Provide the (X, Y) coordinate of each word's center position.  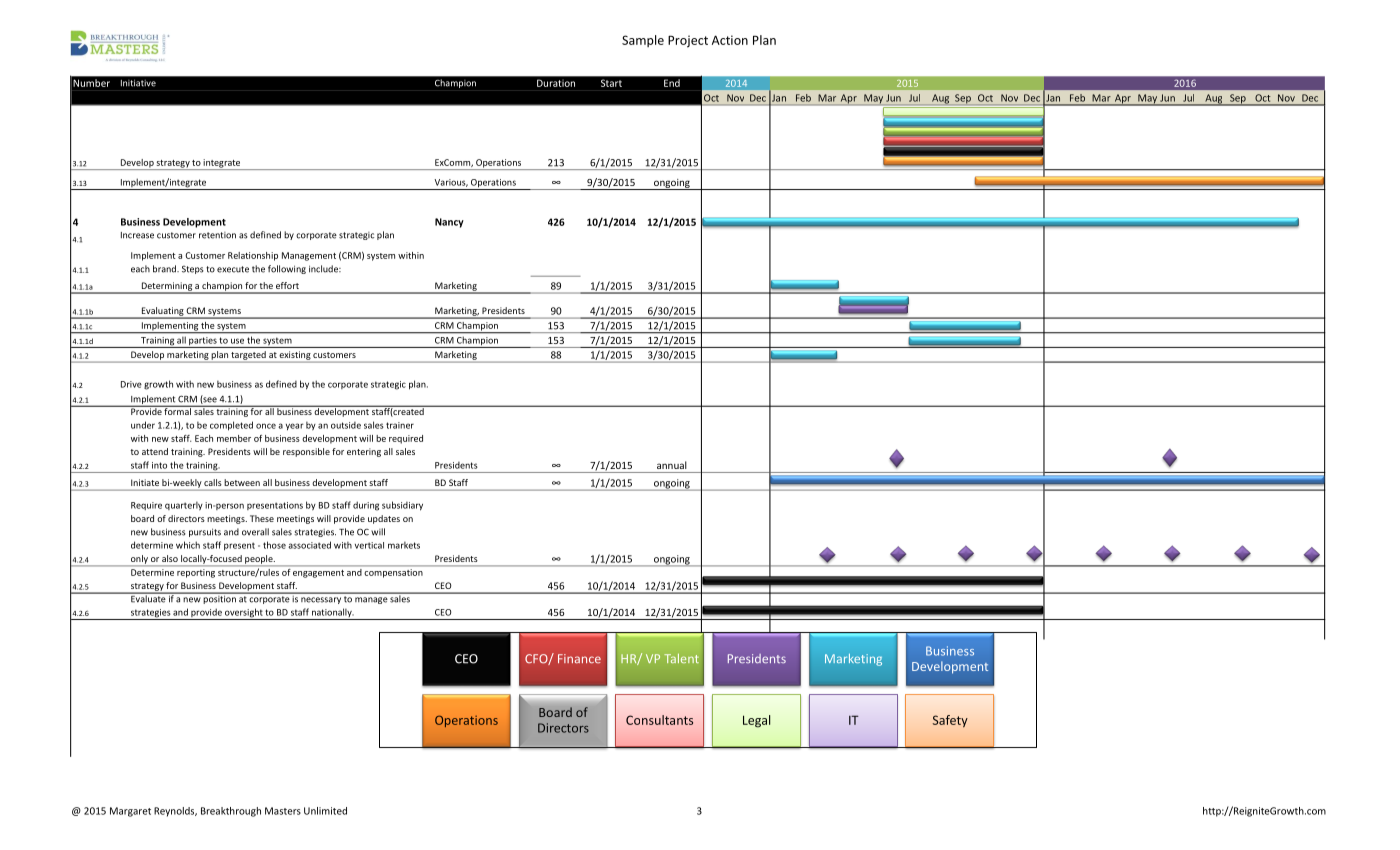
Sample (643, 41)
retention (217, 235)
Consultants (659, 720)
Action (730, 40)
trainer (400, 425)
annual (672, 465)
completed (231, 426)
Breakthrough (231, 812)
